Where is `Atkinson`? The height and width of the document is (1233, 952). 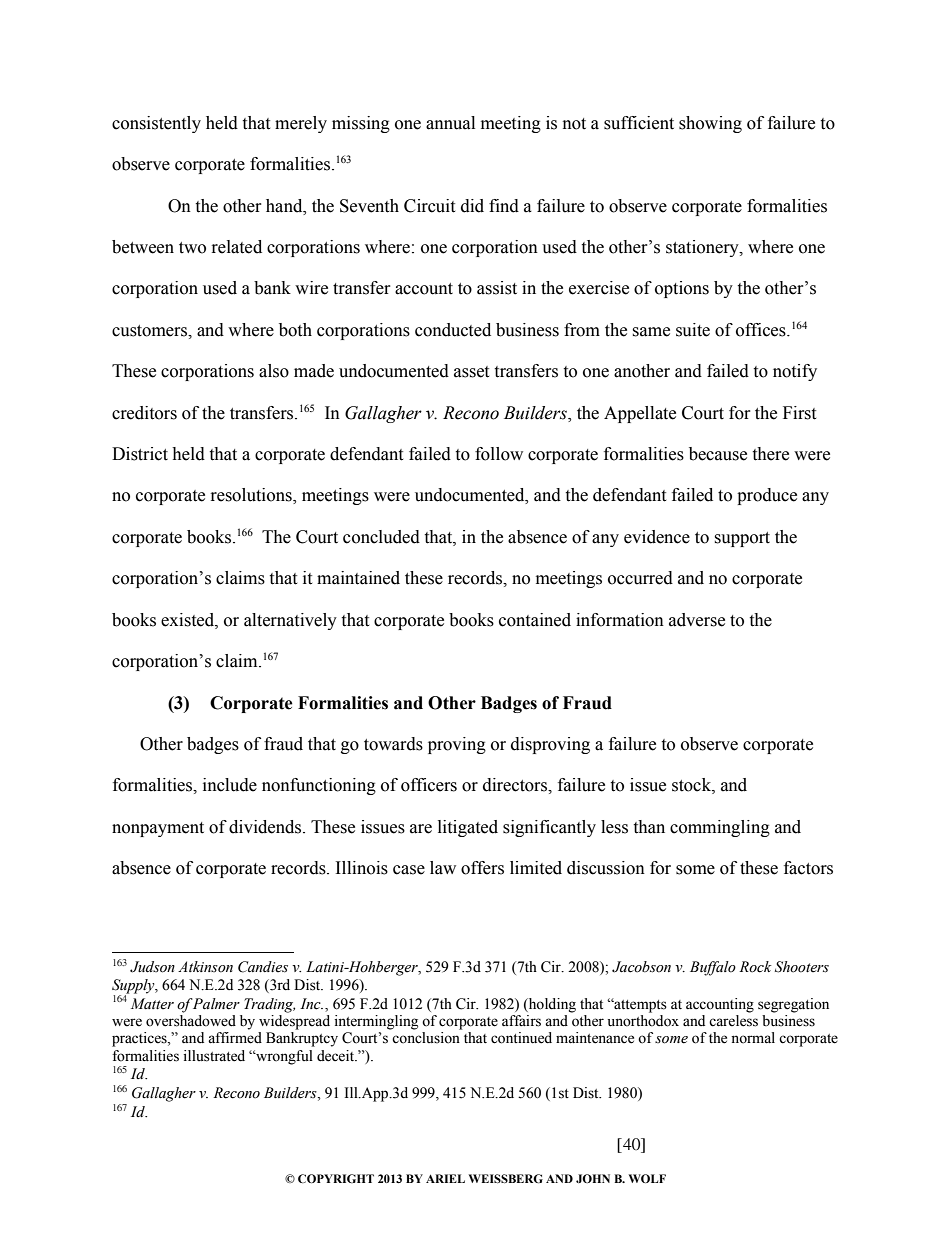
Atkinson is located at coordinates (205, 967).
